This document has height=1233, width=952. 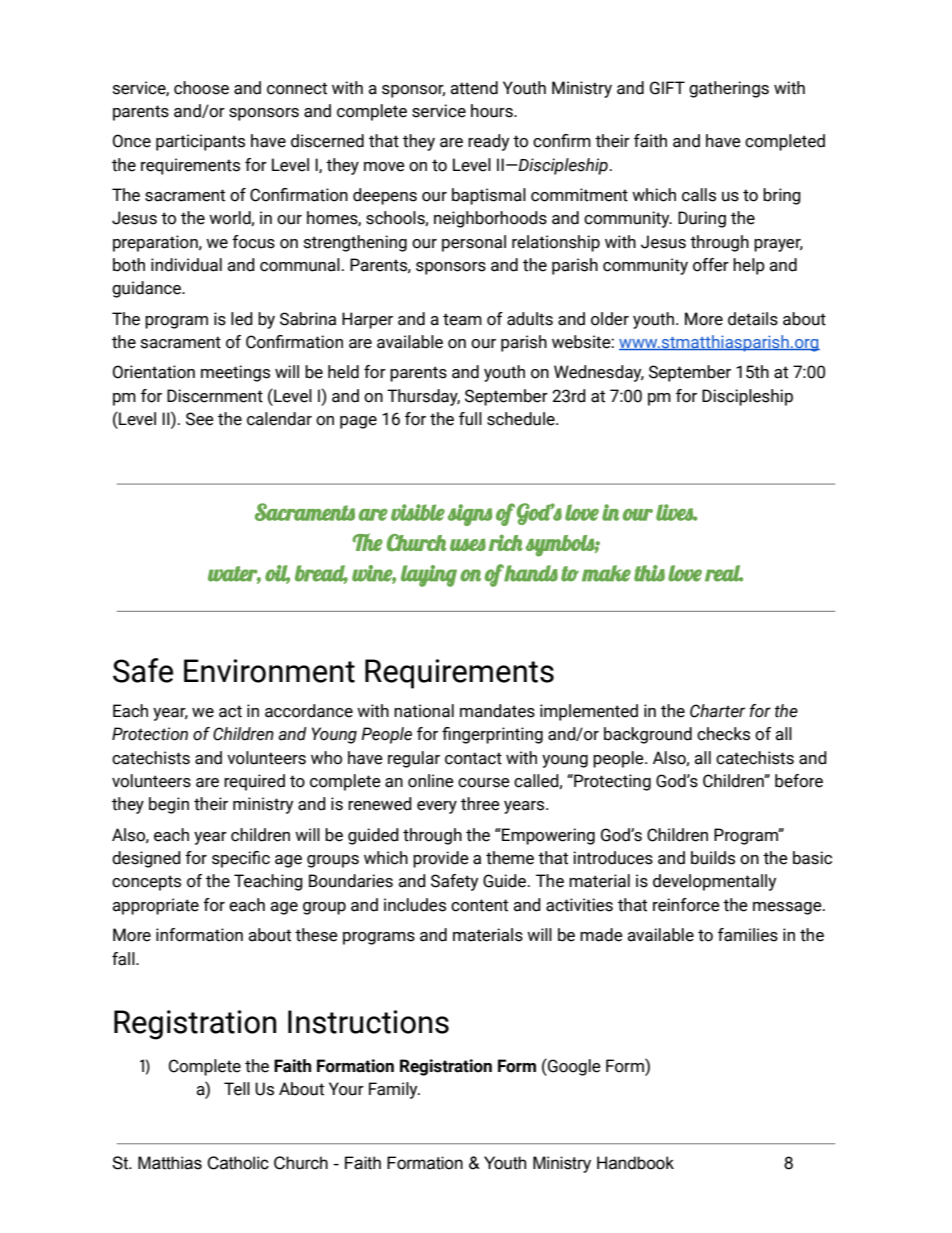 I want to click on Environment, so click(x=269, y=671).
